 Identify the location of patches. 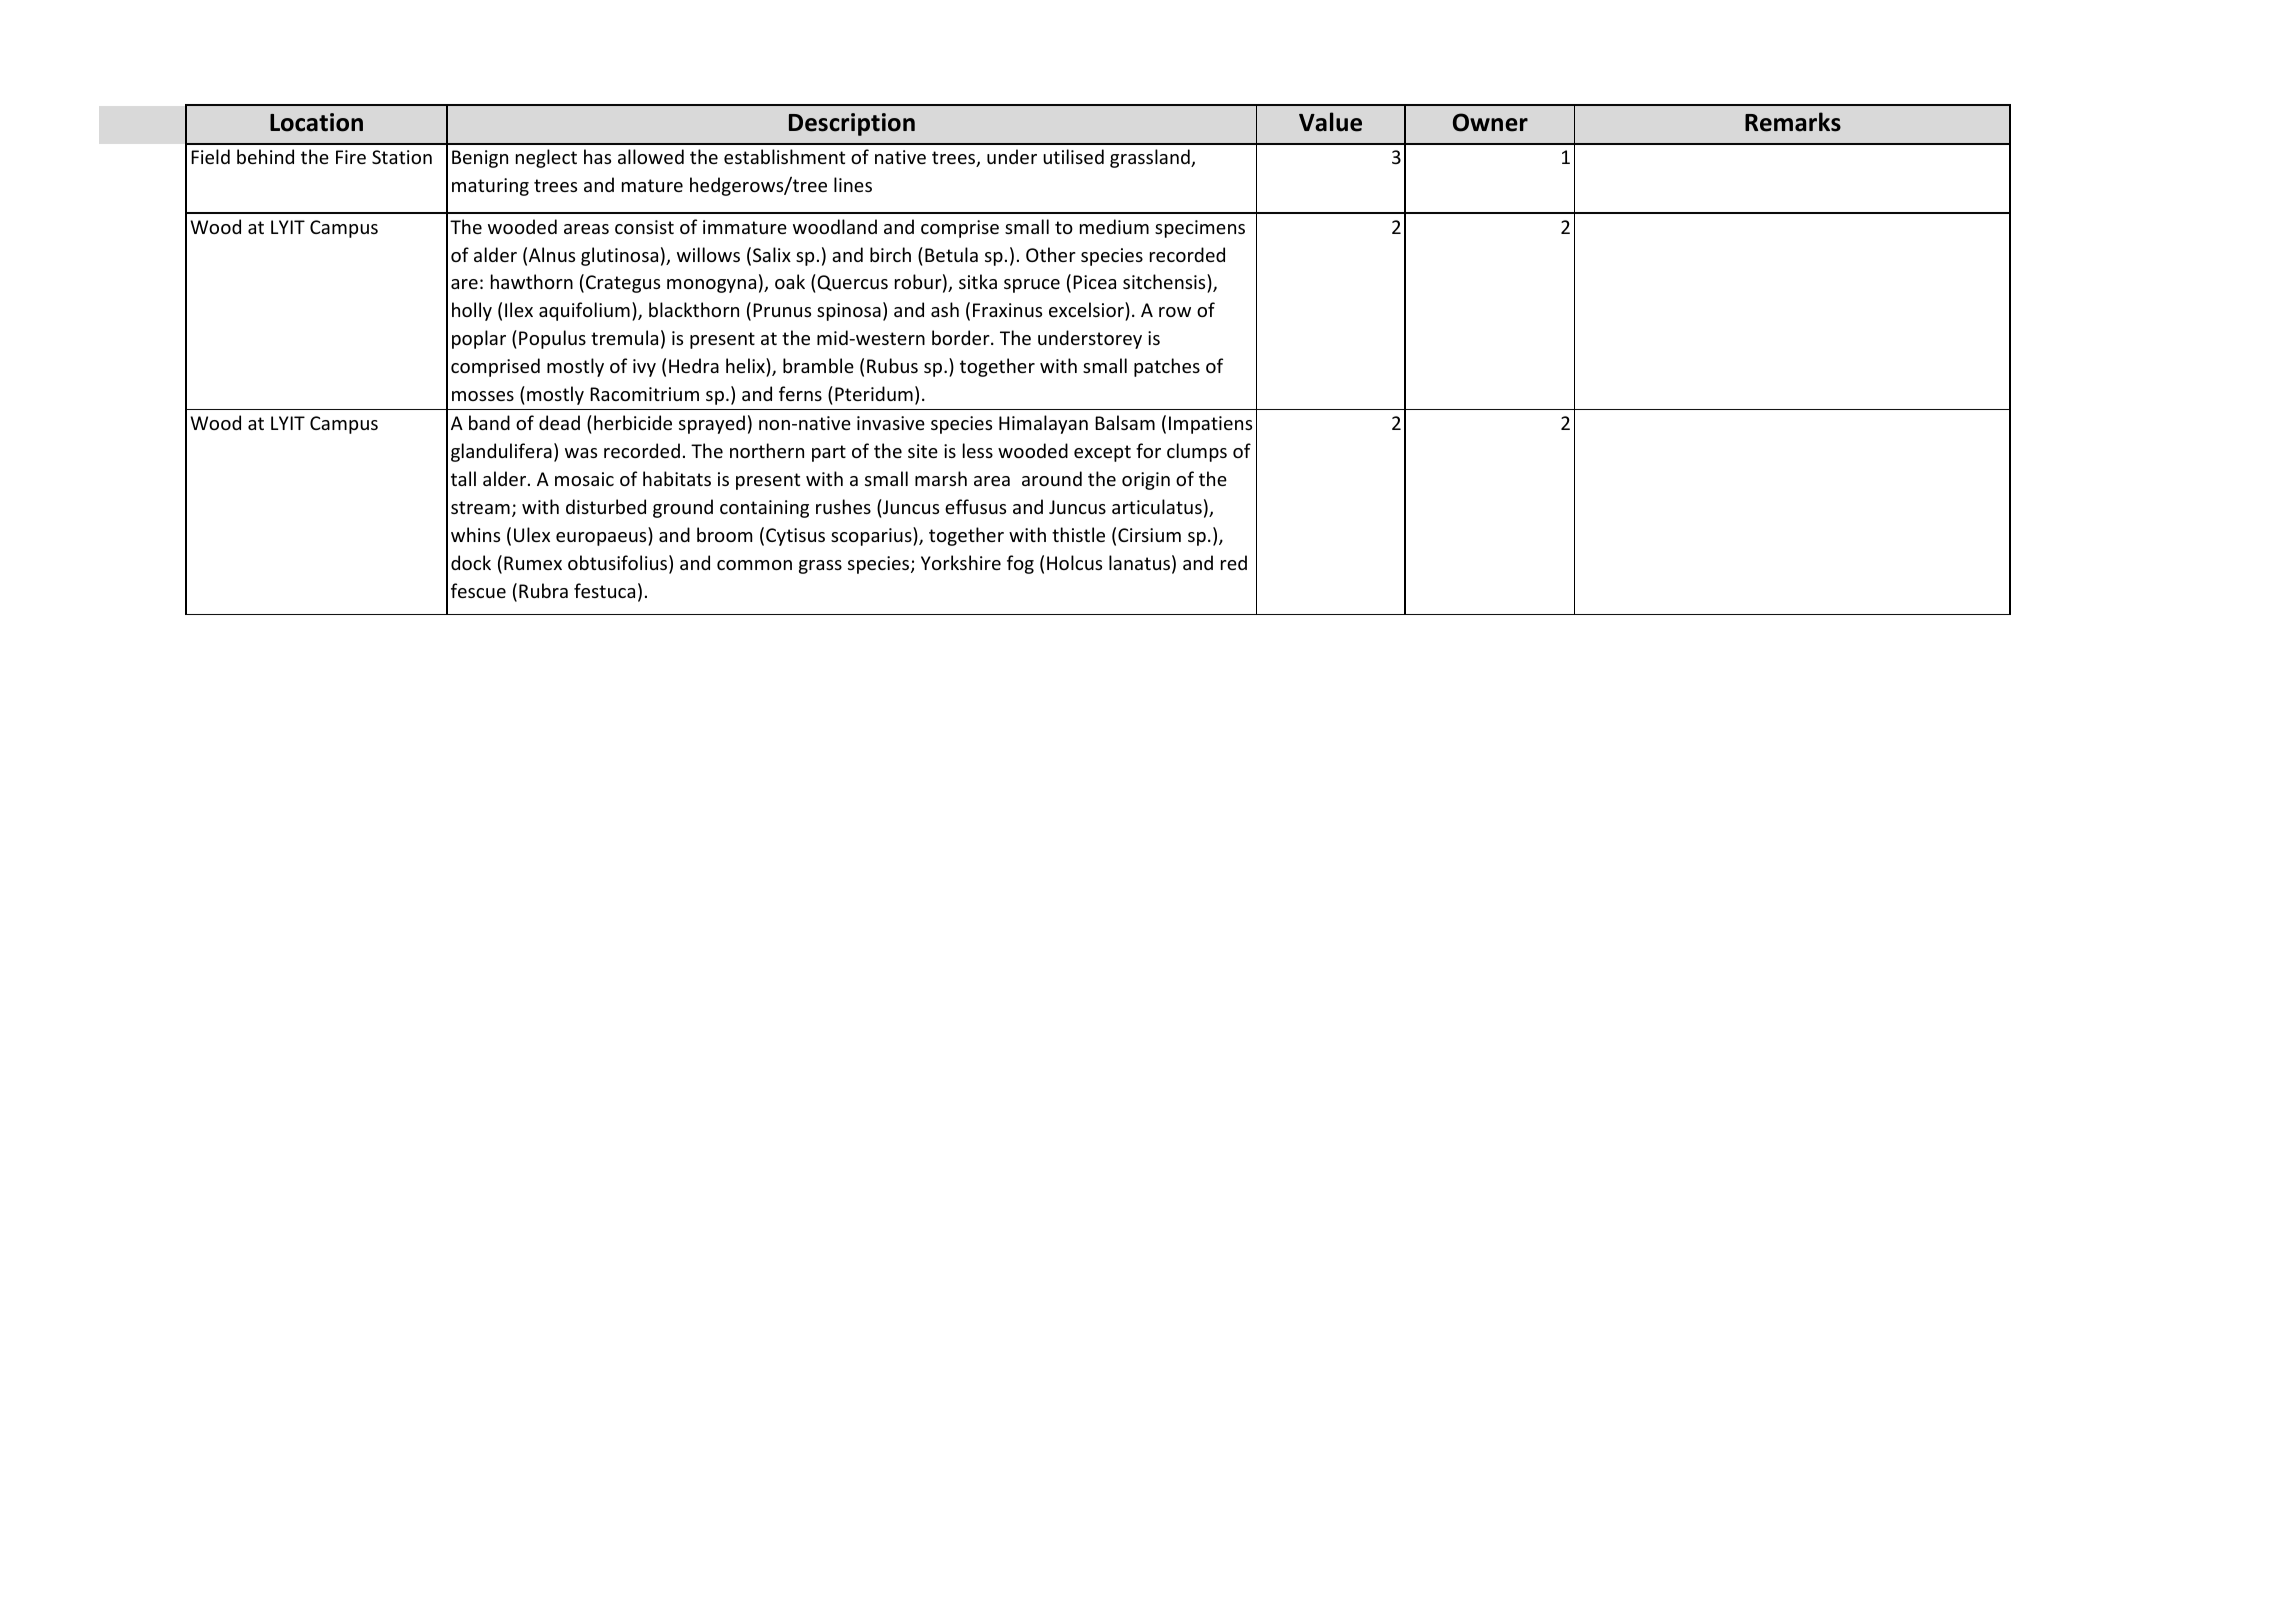
(1167, 367).
